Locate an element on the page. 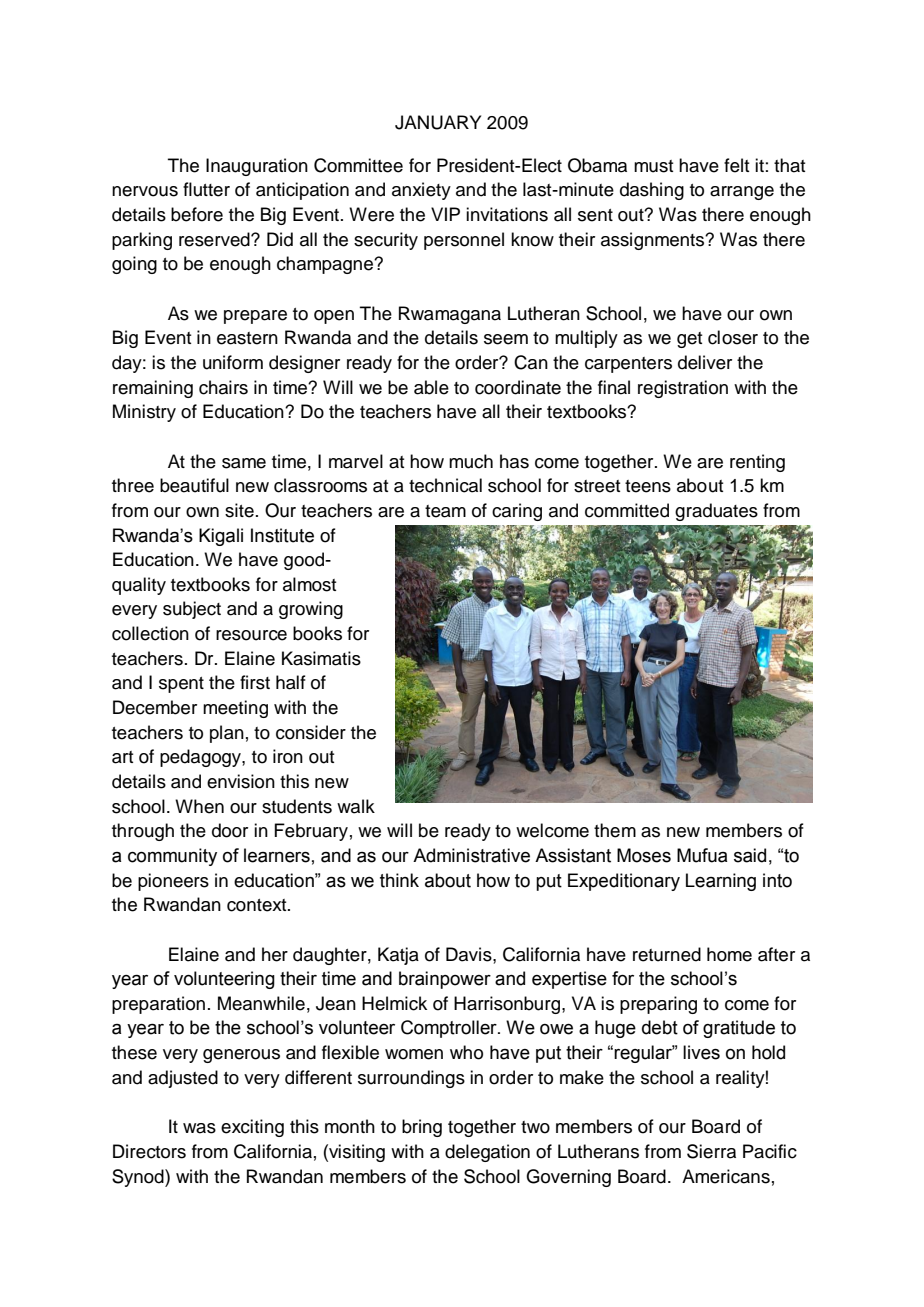 The height and width of the image is (1307, 924). felt is located at coordinates (736, 165).
